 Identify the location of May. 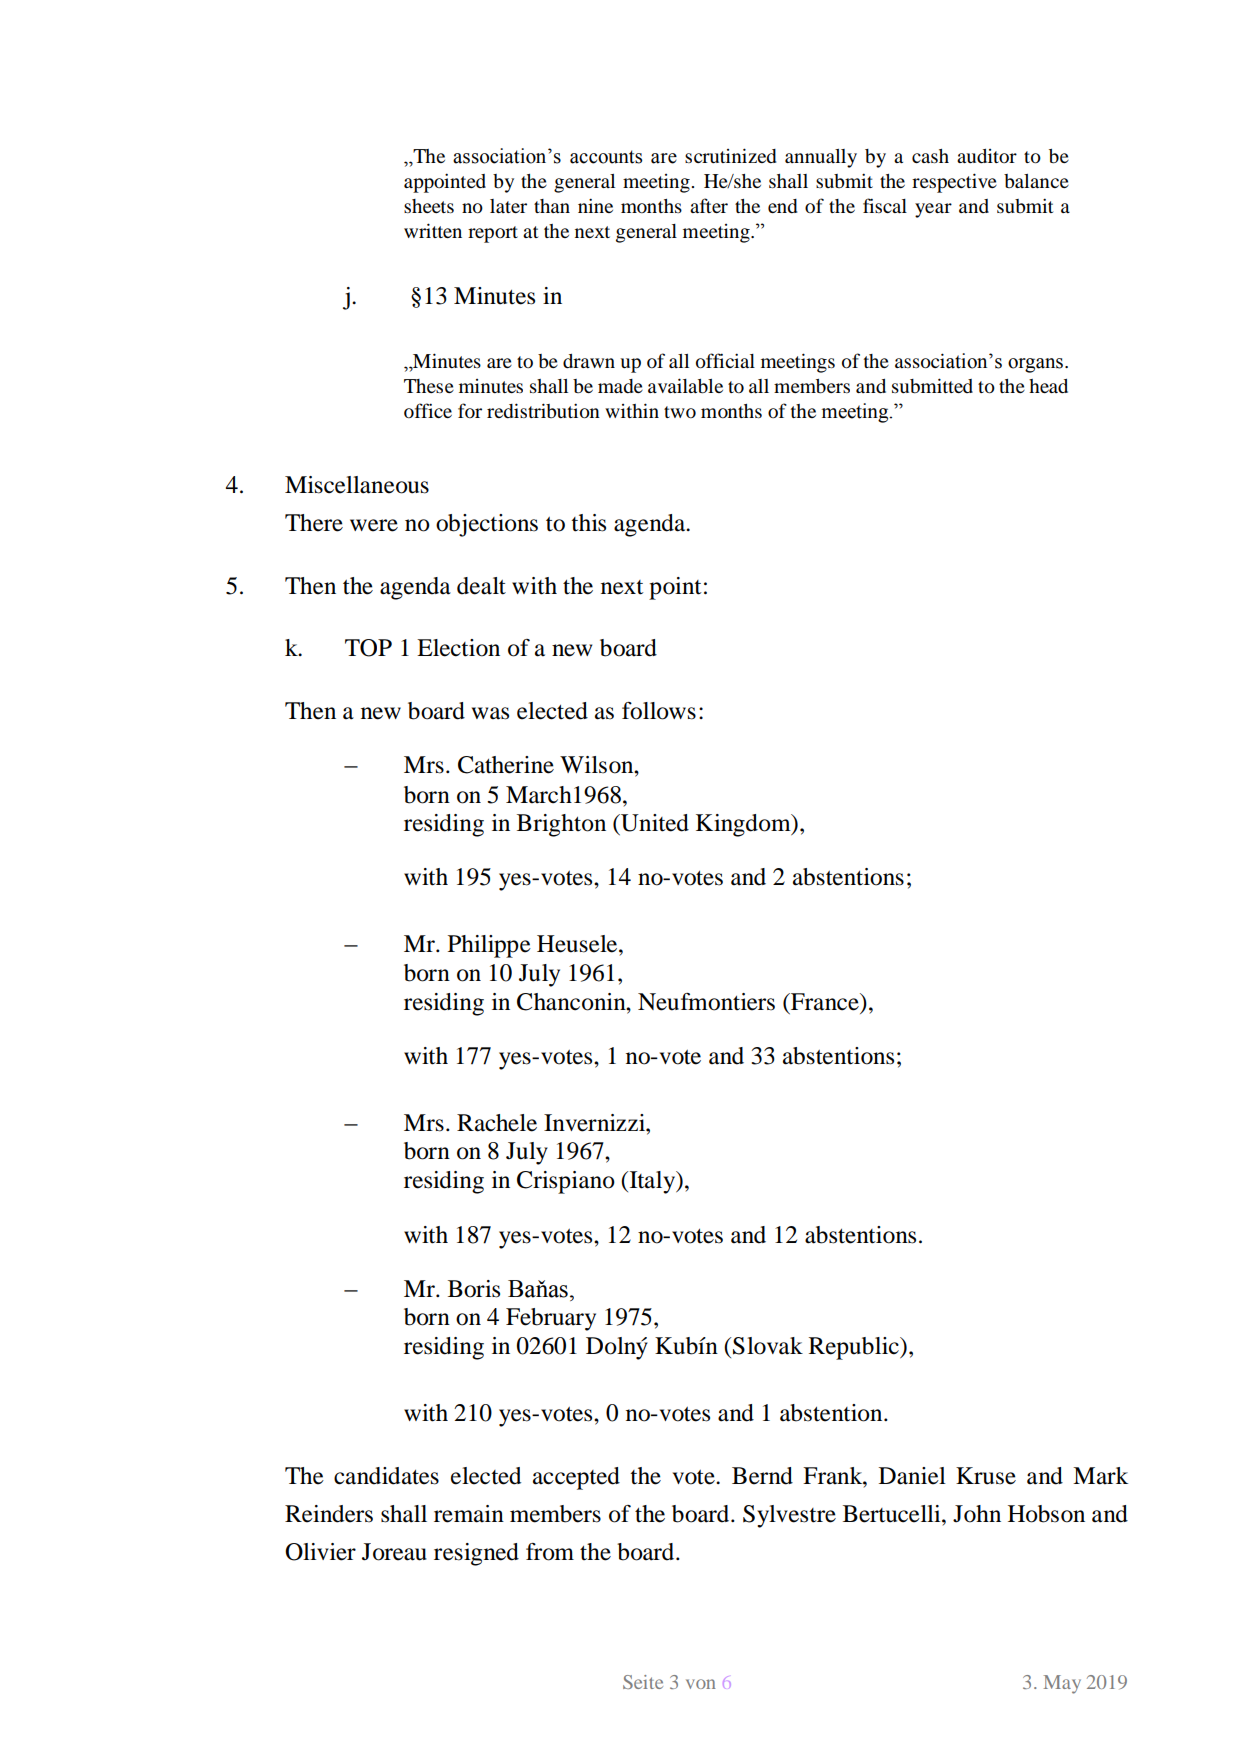
(1062, 1684).
